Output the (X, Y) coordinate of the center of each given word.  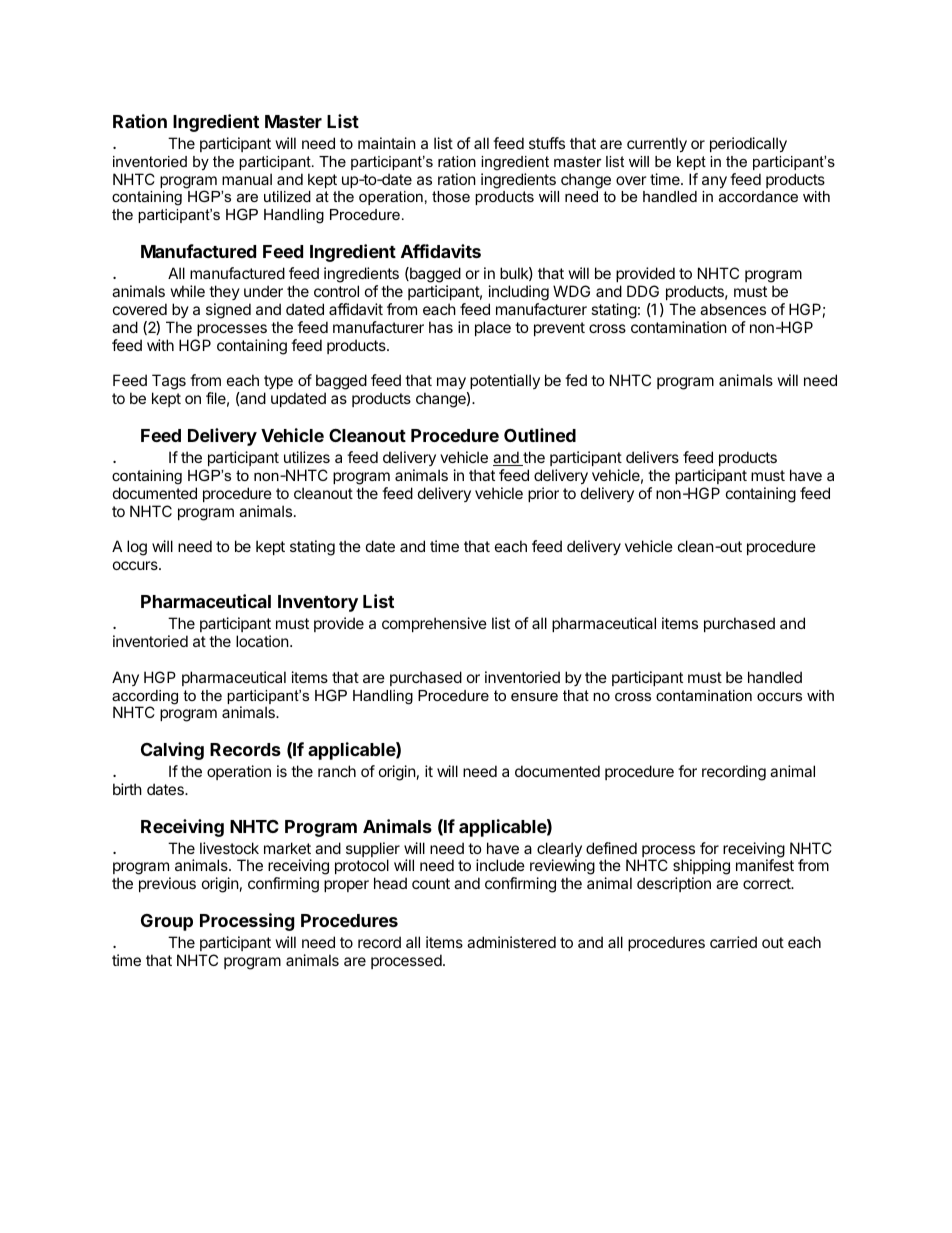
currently (657, 144)
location (263, 641)
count (431, 883)
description (674, 884)
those (451, 196)
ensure (534, 697)
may (452, 385)
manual (247, 179)
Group (167, 922)
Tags (169, 383)
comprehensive (434, 624)
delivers (652, 457)
